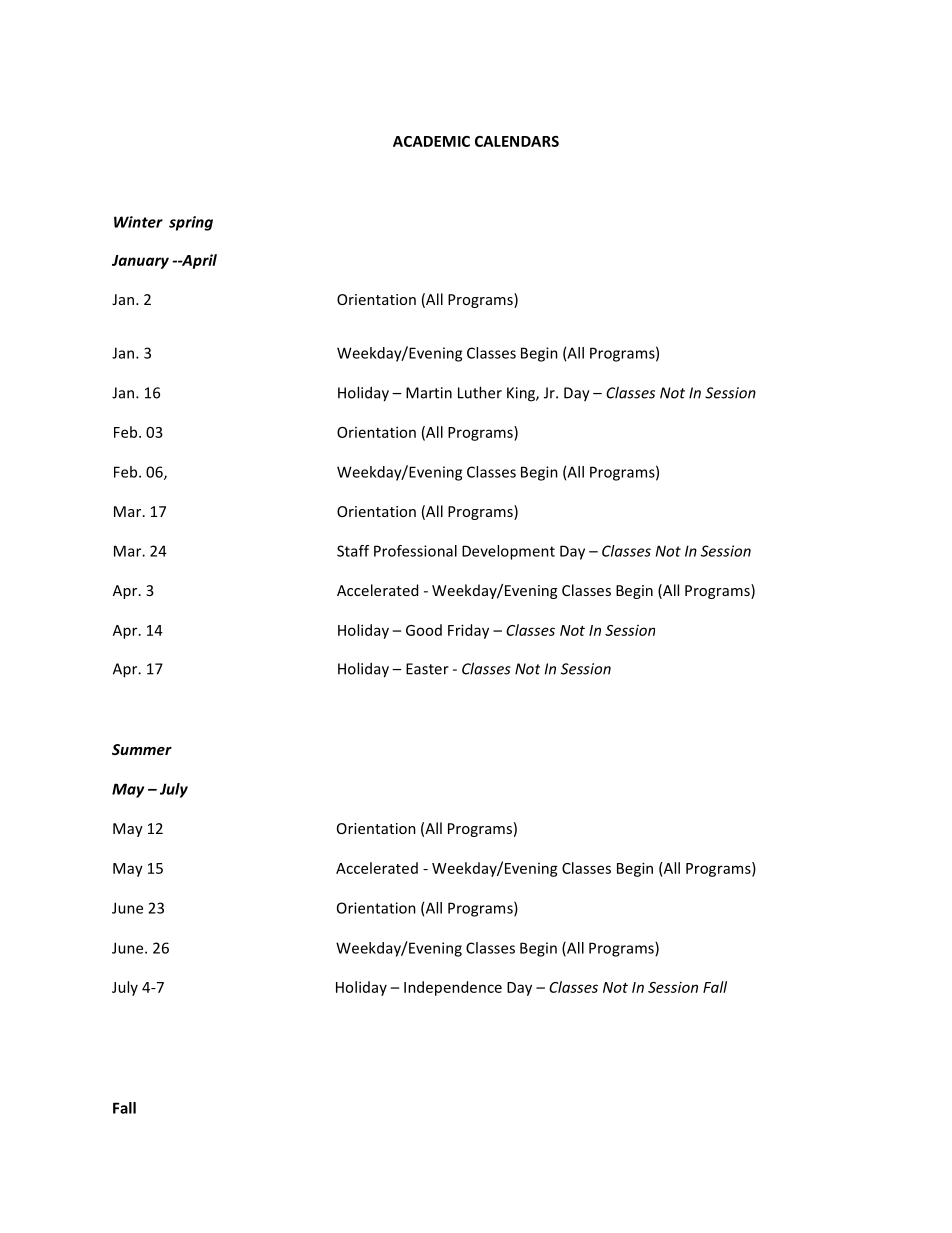 This screenshot has height=1233, width=952. What do you see at coordinates (142, 749) in the screenshot?
I see `Summer` at bounding box center [142, 749].
